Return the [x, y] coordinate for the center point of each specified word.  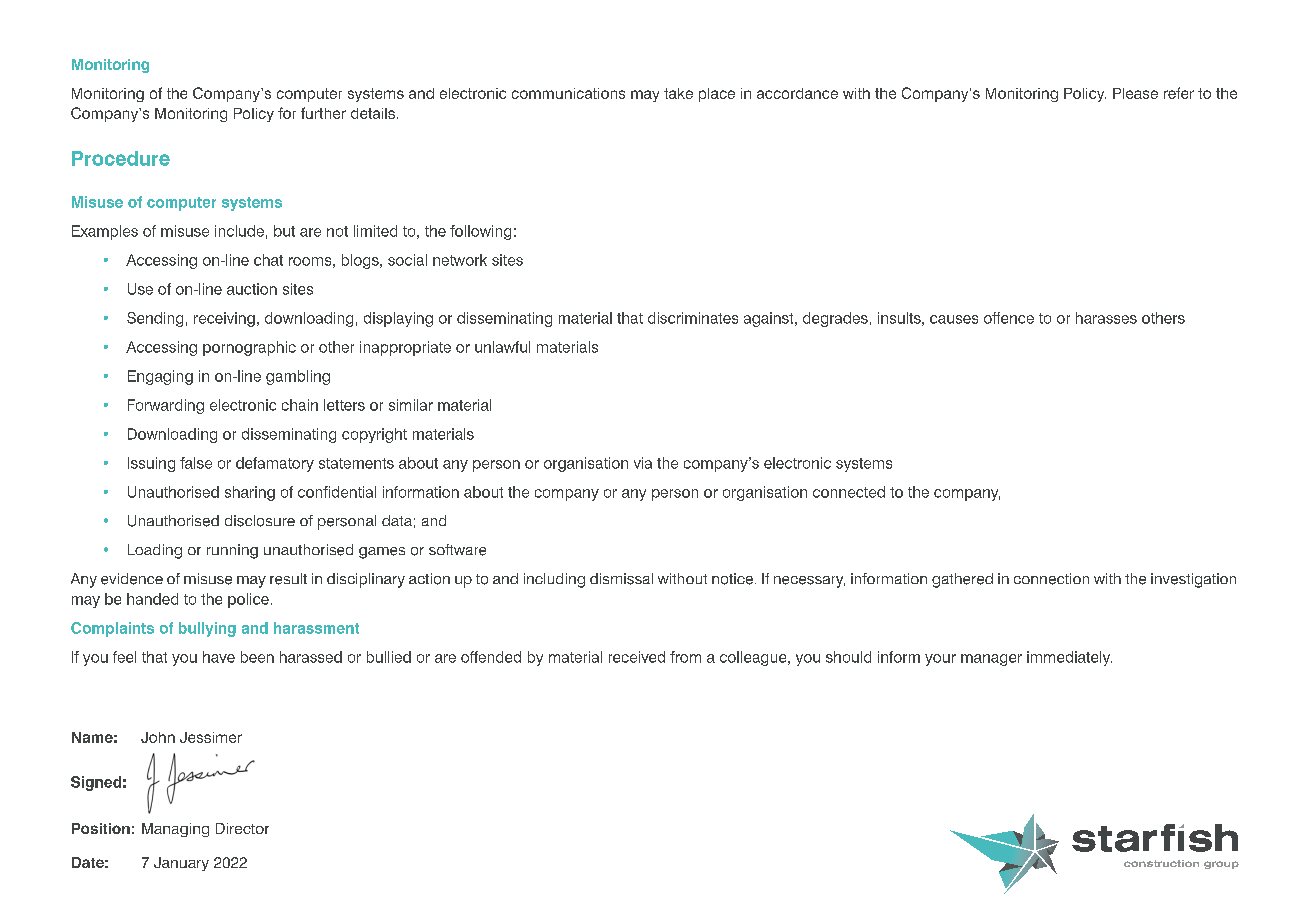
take [678, 93]
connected [849, 492]
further [323, 113]
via [643, 463]
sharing [250, 493]
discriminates [693, 318]
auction [252, 289]
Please [1135, 93]
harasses [1106, 318]
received [637, 657]
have [219, 657]
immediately [1069, 658]
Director [242, 828]
